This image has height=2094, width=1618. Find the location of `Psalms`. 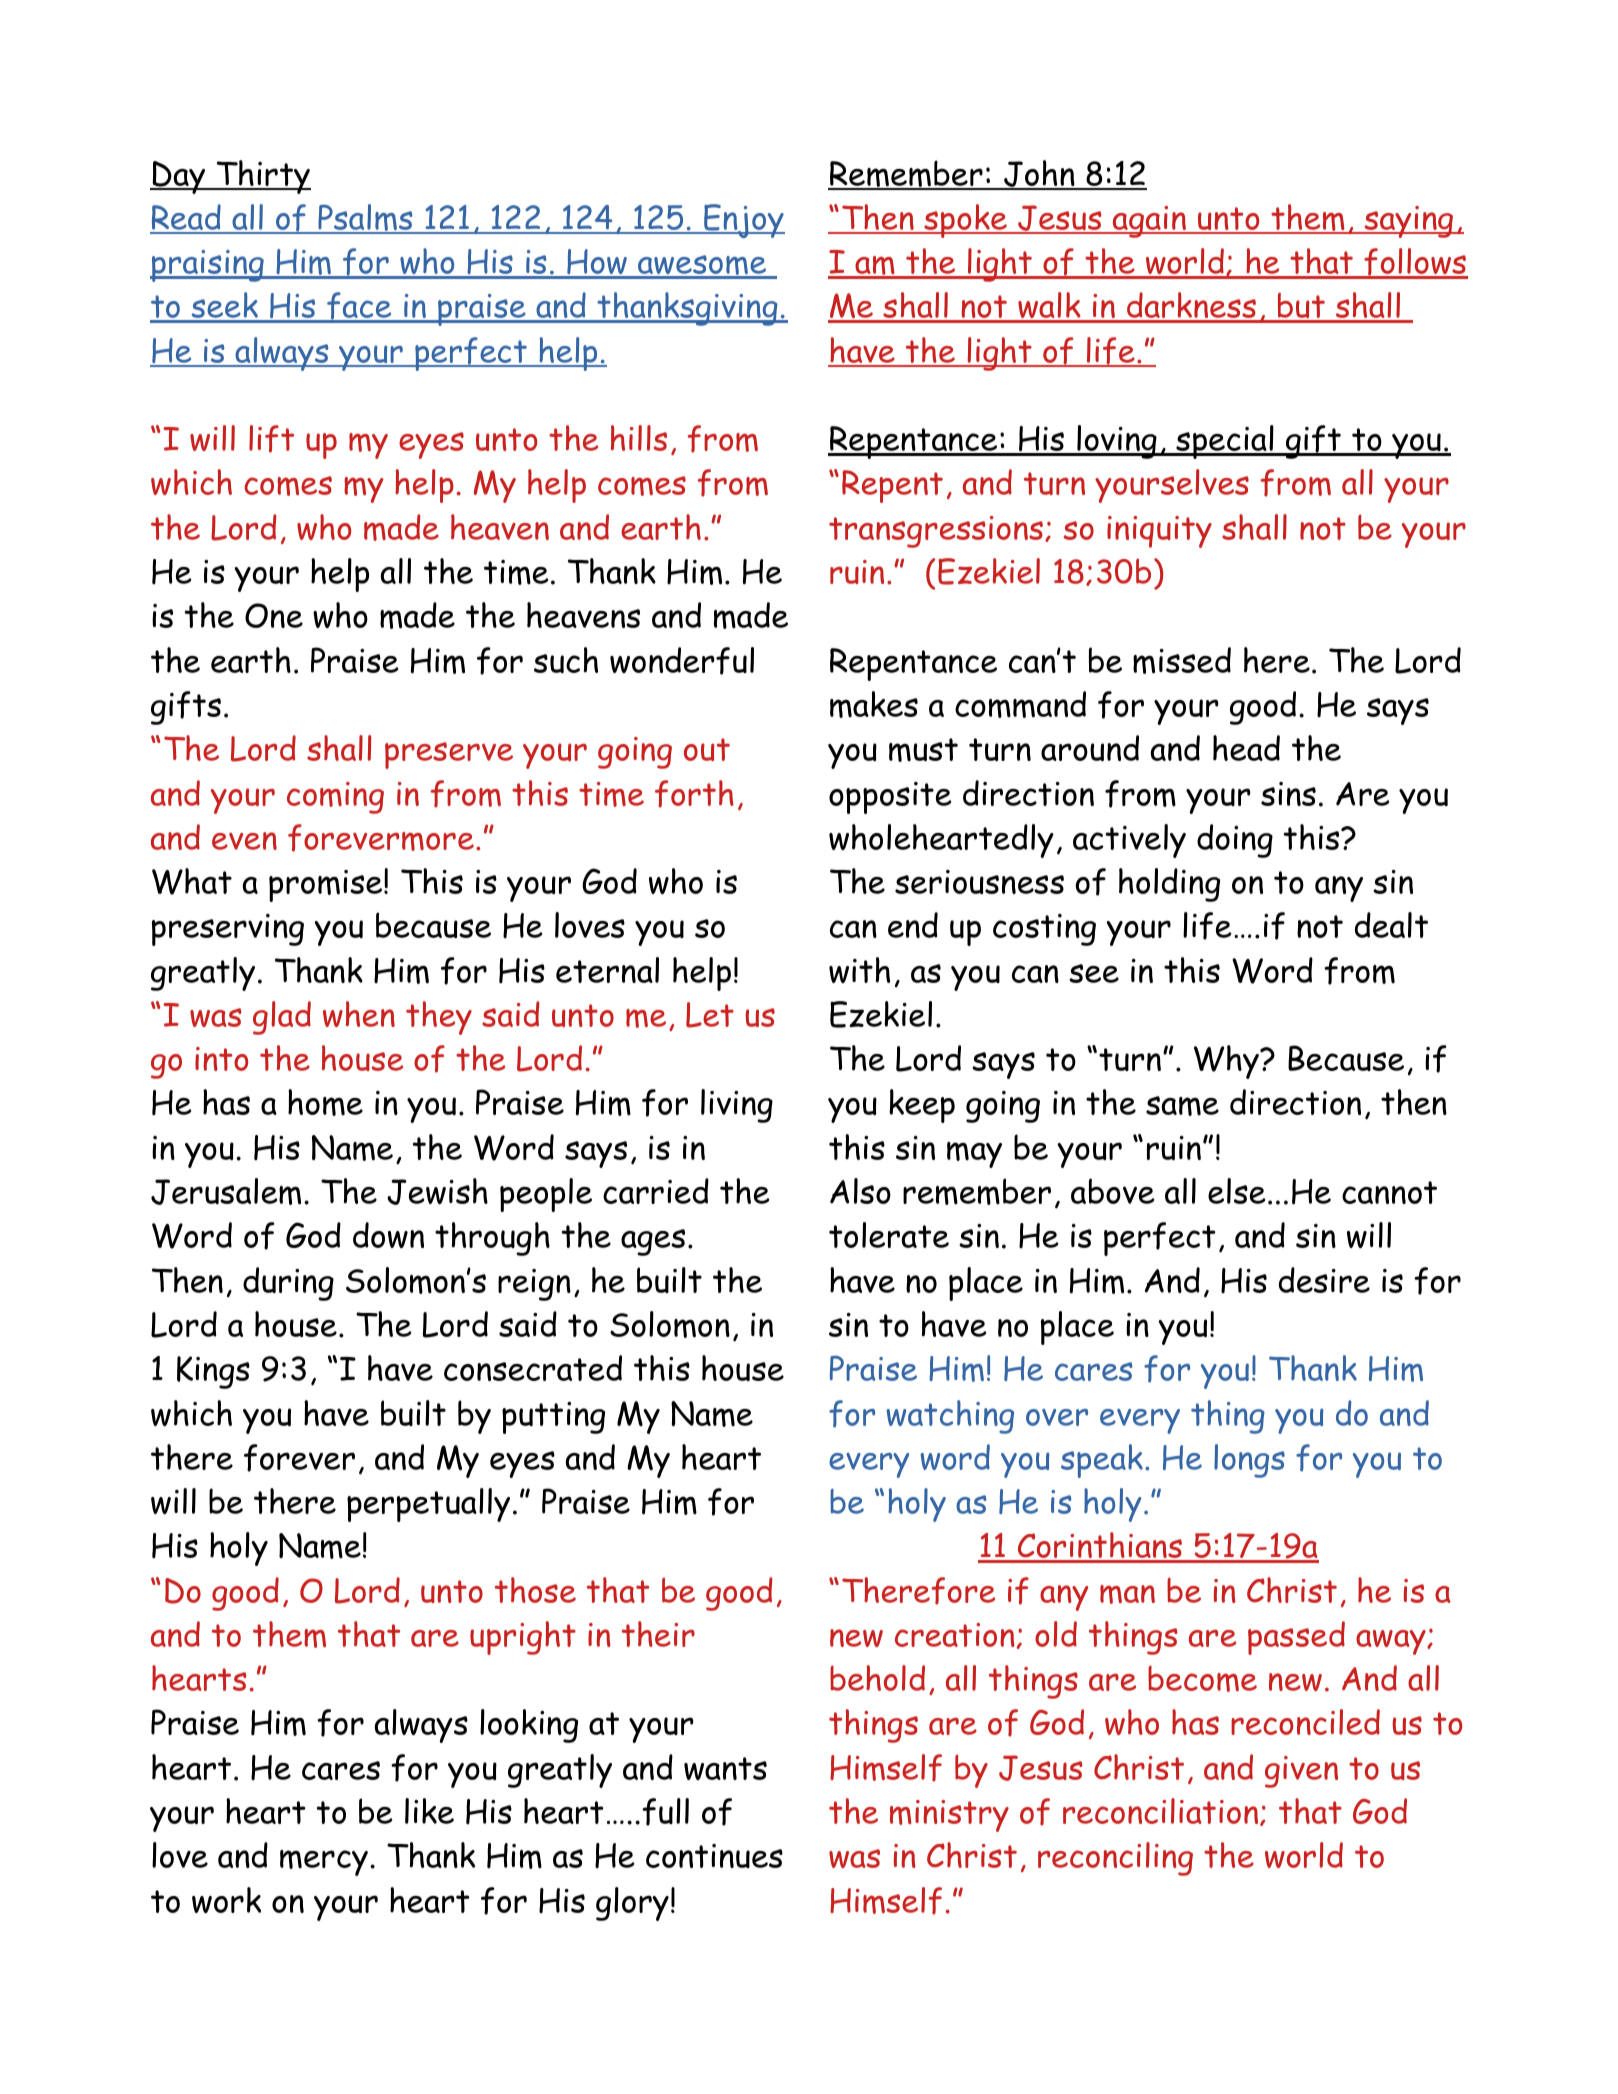

Psalms is located at coordinates (365, 219).
